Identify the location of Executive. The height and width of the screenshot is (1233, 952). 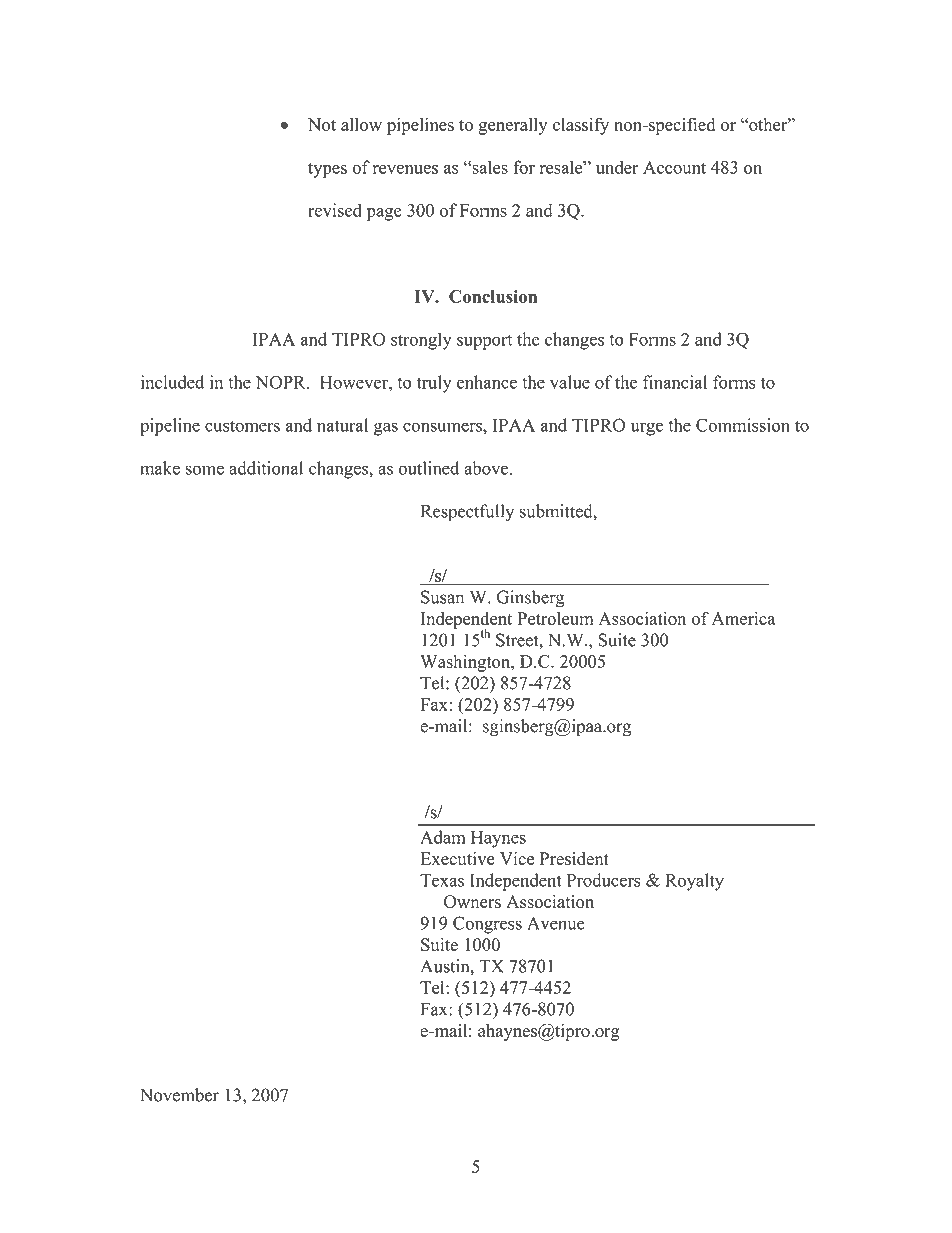
(458, 858).
